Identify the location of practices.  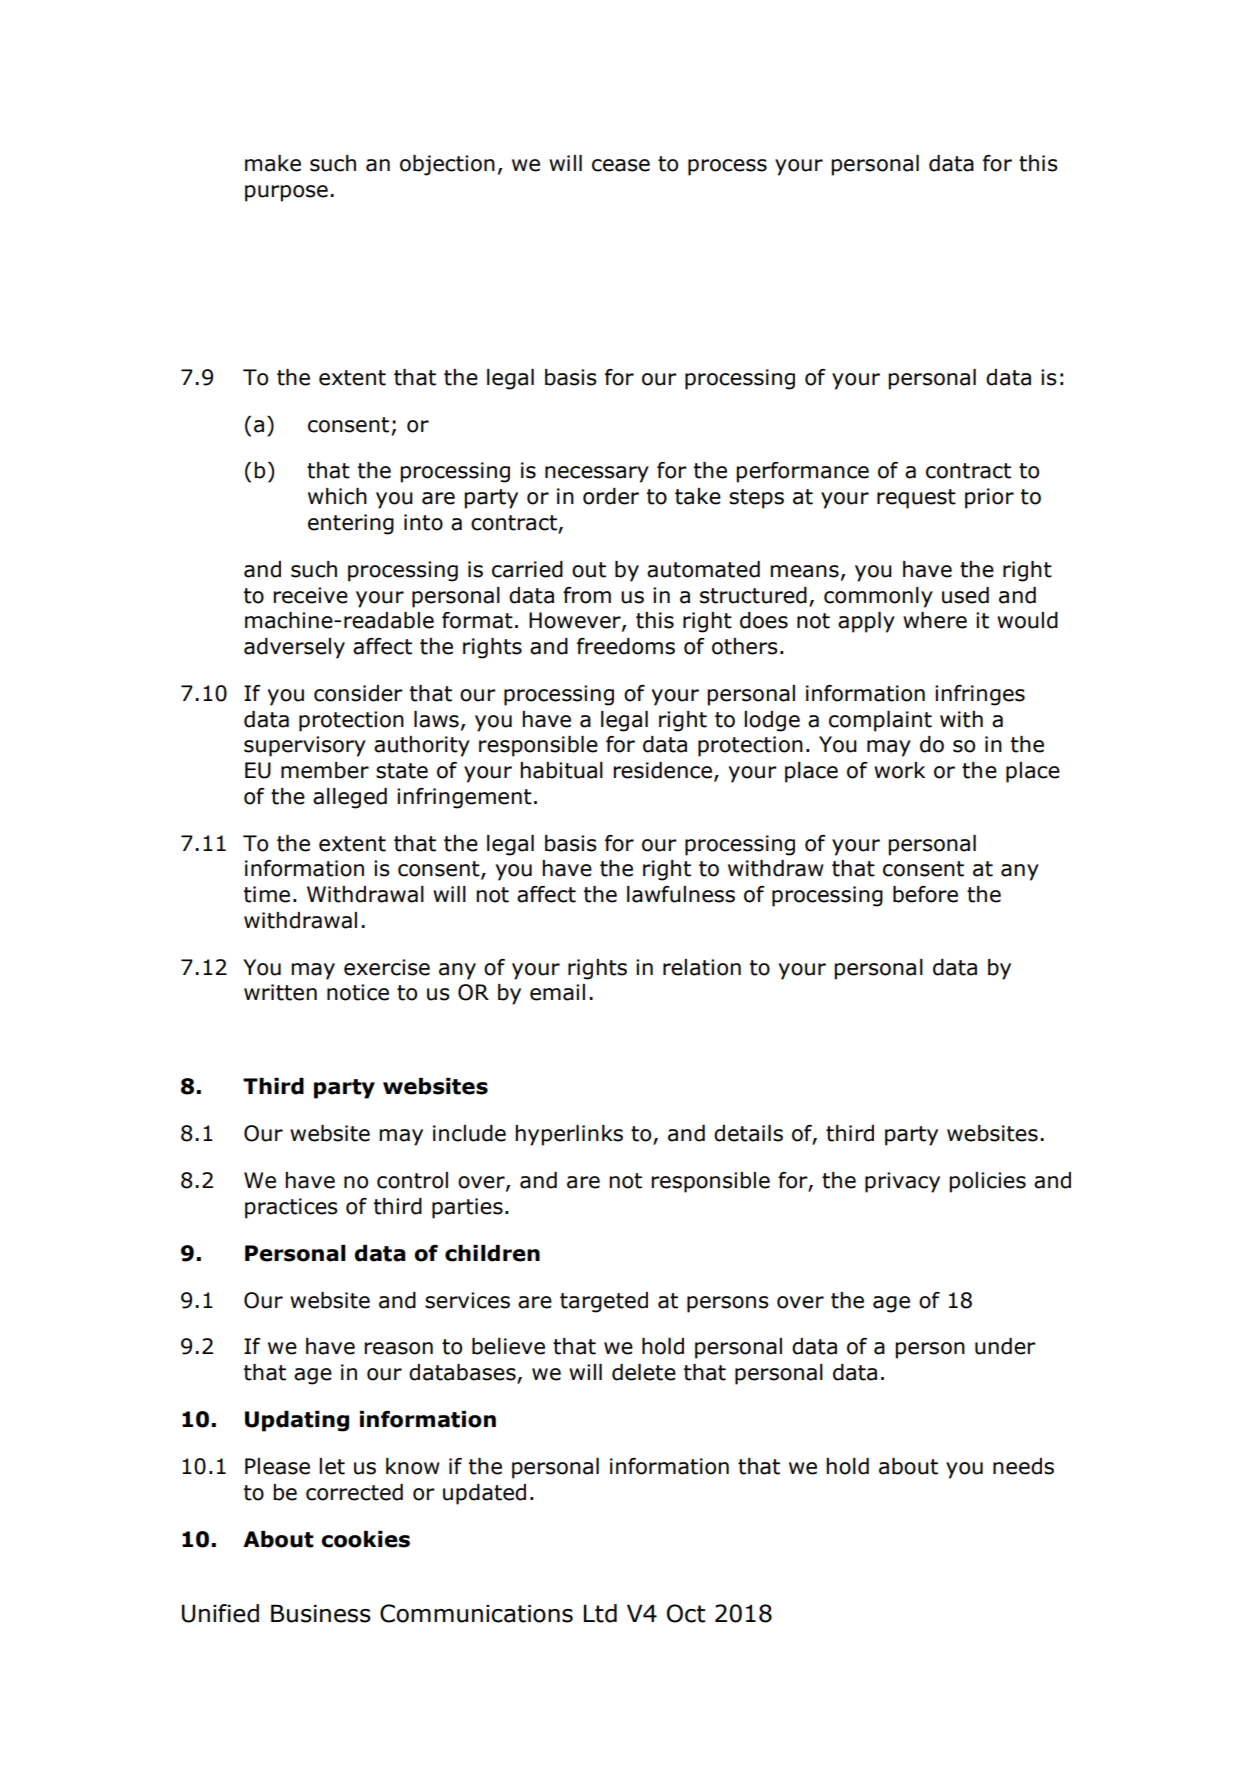
(291, 1208).
